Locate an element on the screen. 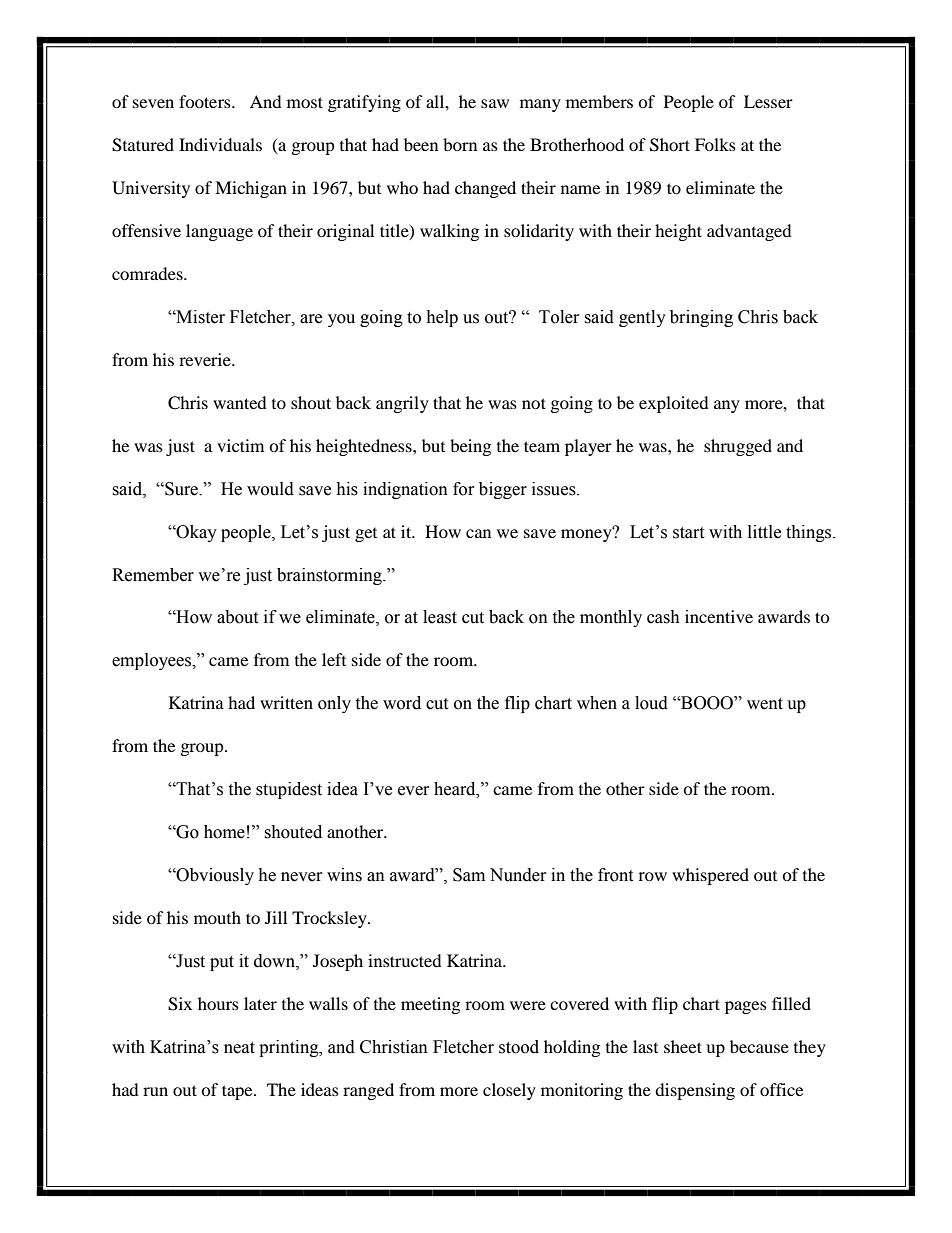 This screenshot has height=1233, width=952. little is located at coordinates (764, 532).
